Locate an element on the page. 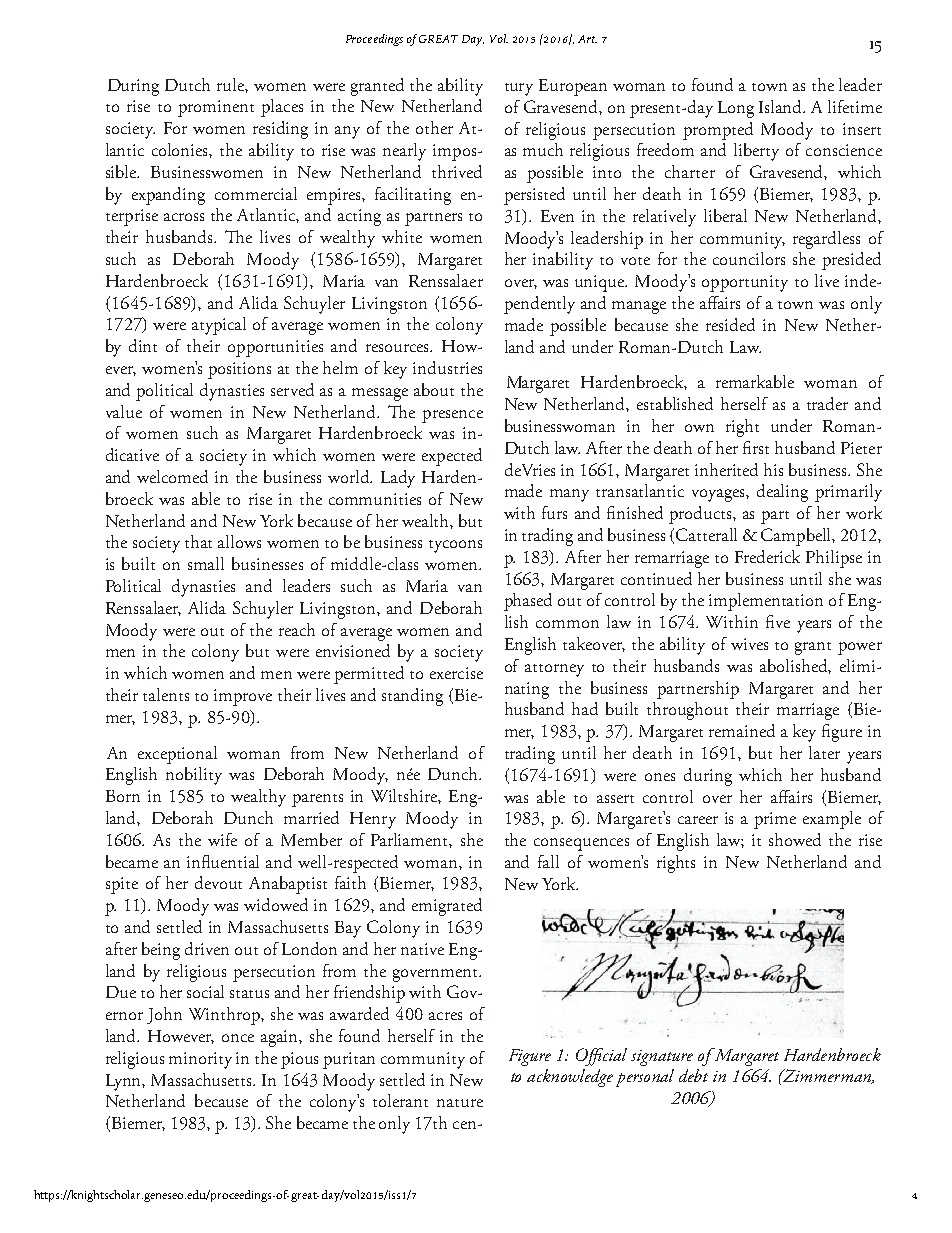 The width and height of the image is (952, 1233). wife is located at coordinates (222, 839).
